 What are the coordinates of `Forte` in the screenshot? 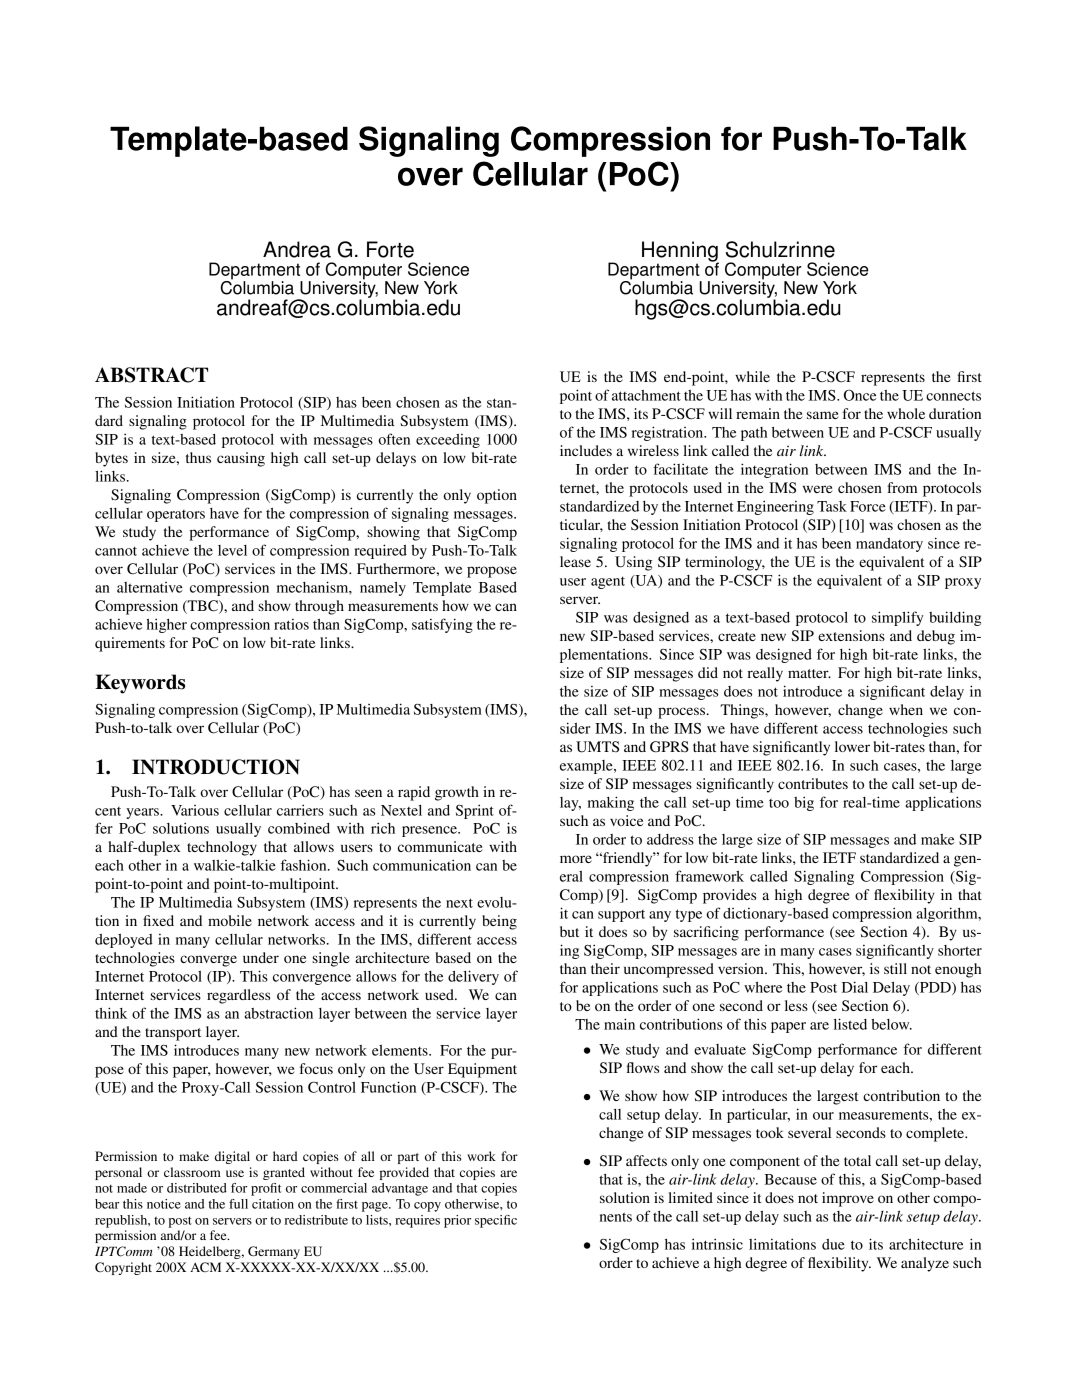 It's located at (390, 249).
